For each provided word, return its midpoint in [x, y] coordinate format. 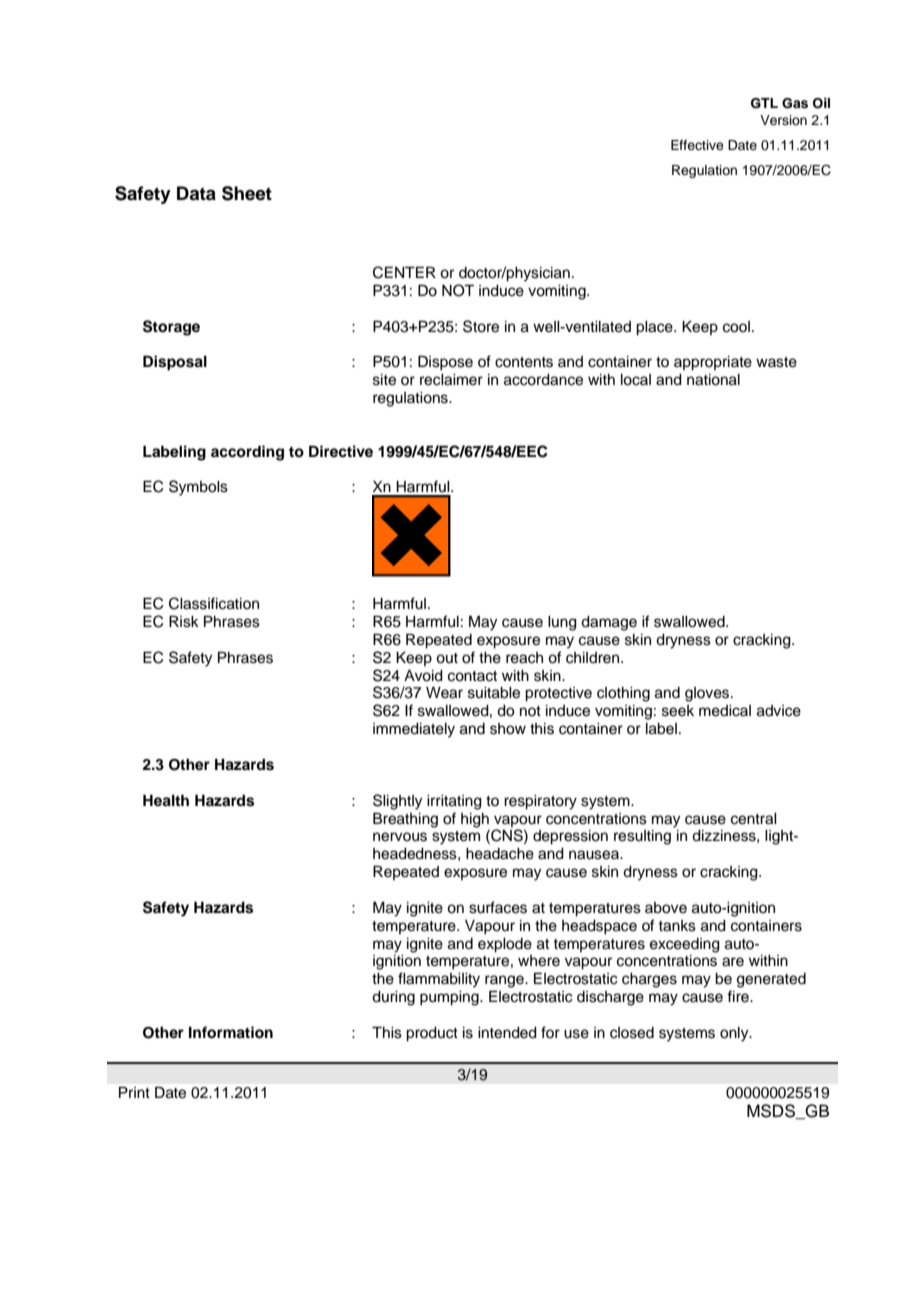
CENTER [404, 272]
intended [507, 1033]
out [447, 658]
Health [166, 800]
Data [196, 193]
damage [609, 623]
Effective [697, 145]
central [754, 819]
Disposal [175, 363]
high [475, 820]
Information [231, 1032]
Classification [214, 603]
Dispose [445, 363]
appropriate [713, 363]
